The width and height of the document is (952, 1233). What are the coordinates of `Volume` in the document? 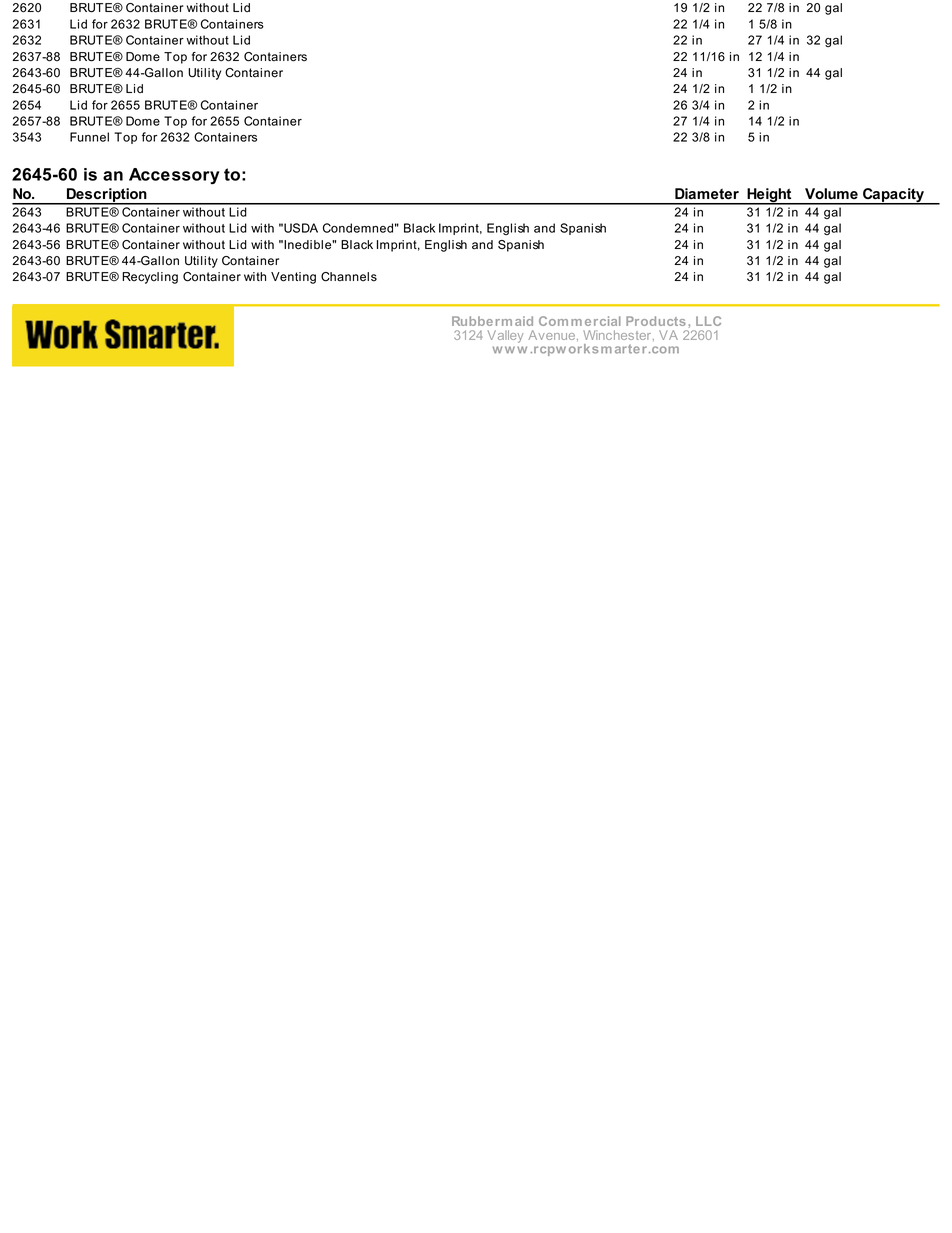 It's located at (831, 193).
